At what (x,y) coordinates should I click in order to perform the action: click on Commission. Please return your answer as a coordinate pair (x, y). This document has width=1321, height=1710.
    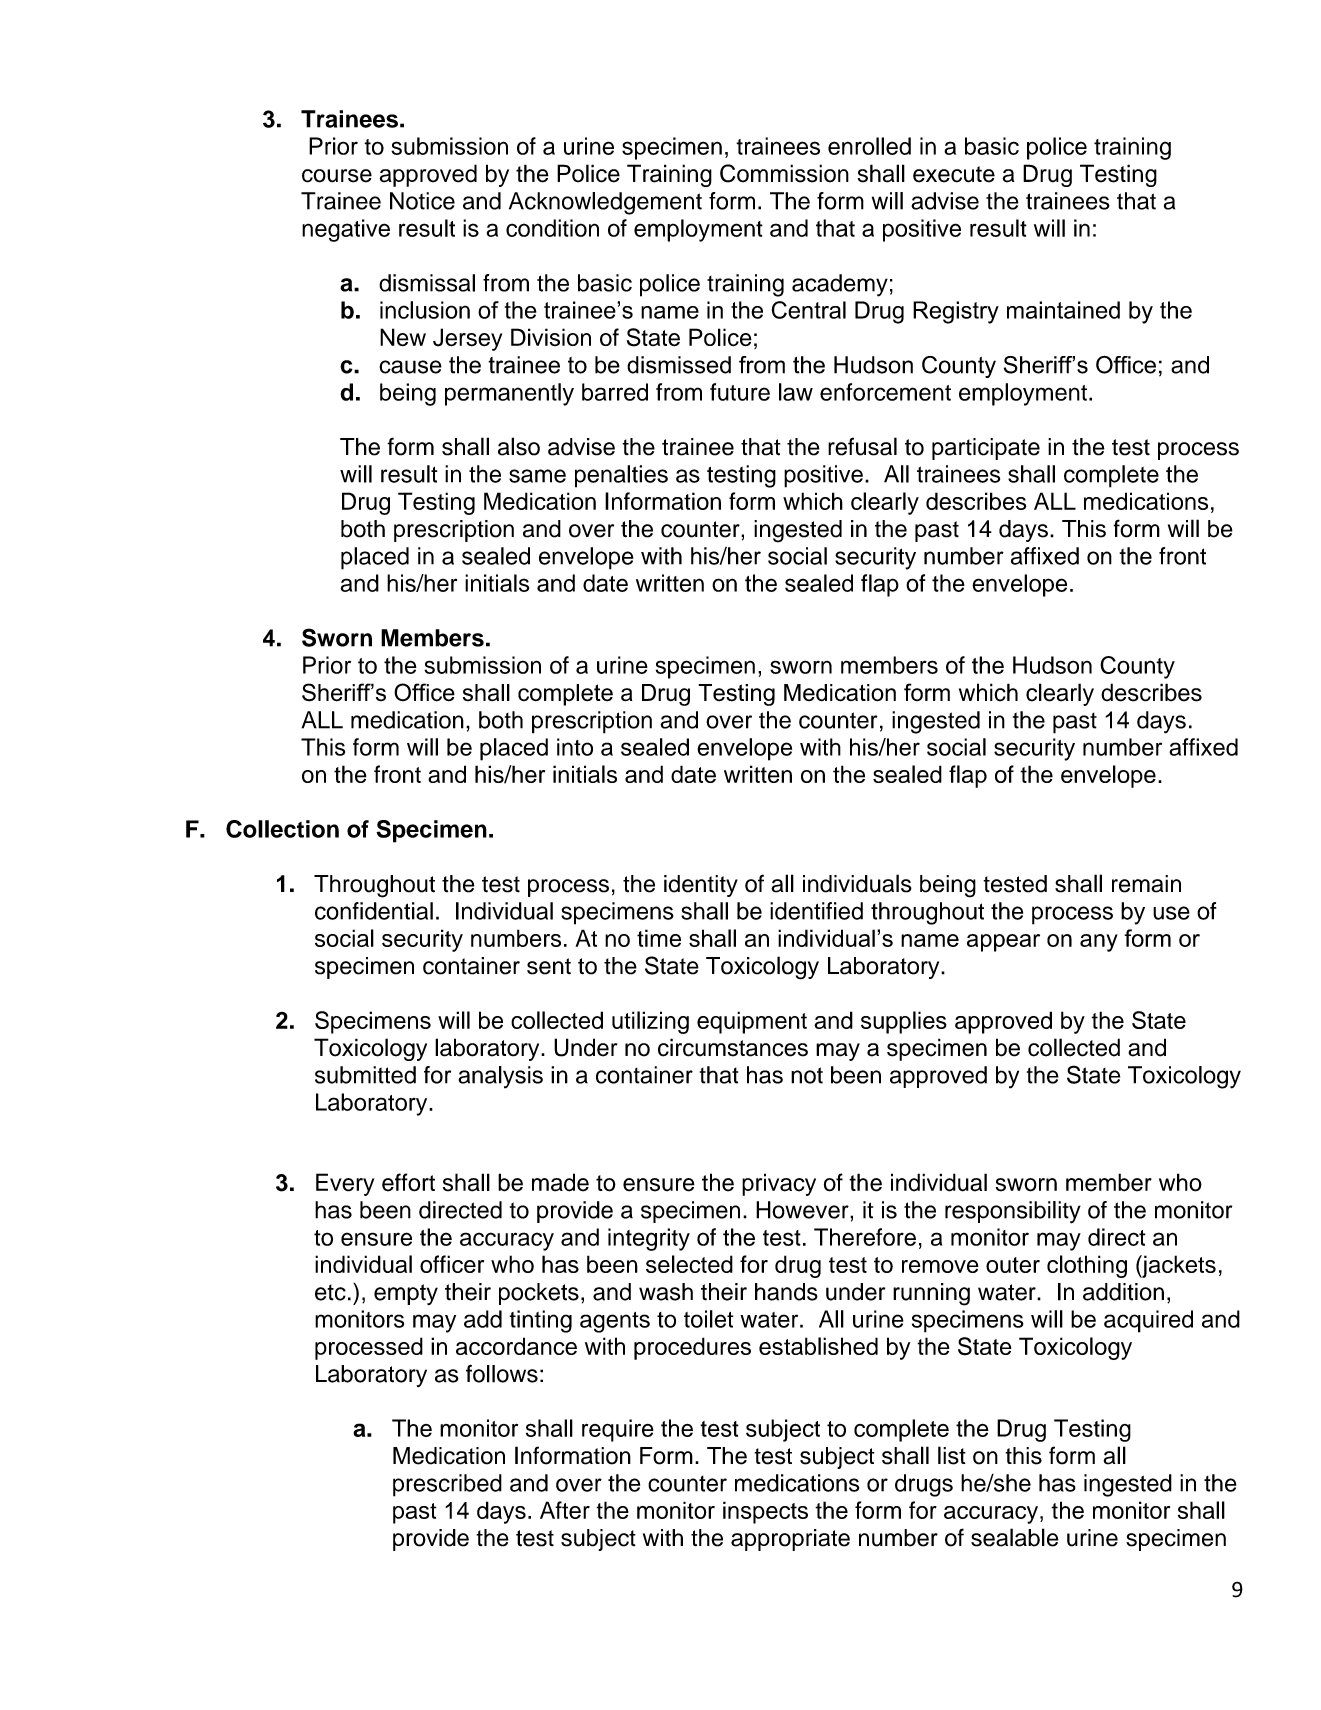
    Looking at the image, I should click on (784, 173).
